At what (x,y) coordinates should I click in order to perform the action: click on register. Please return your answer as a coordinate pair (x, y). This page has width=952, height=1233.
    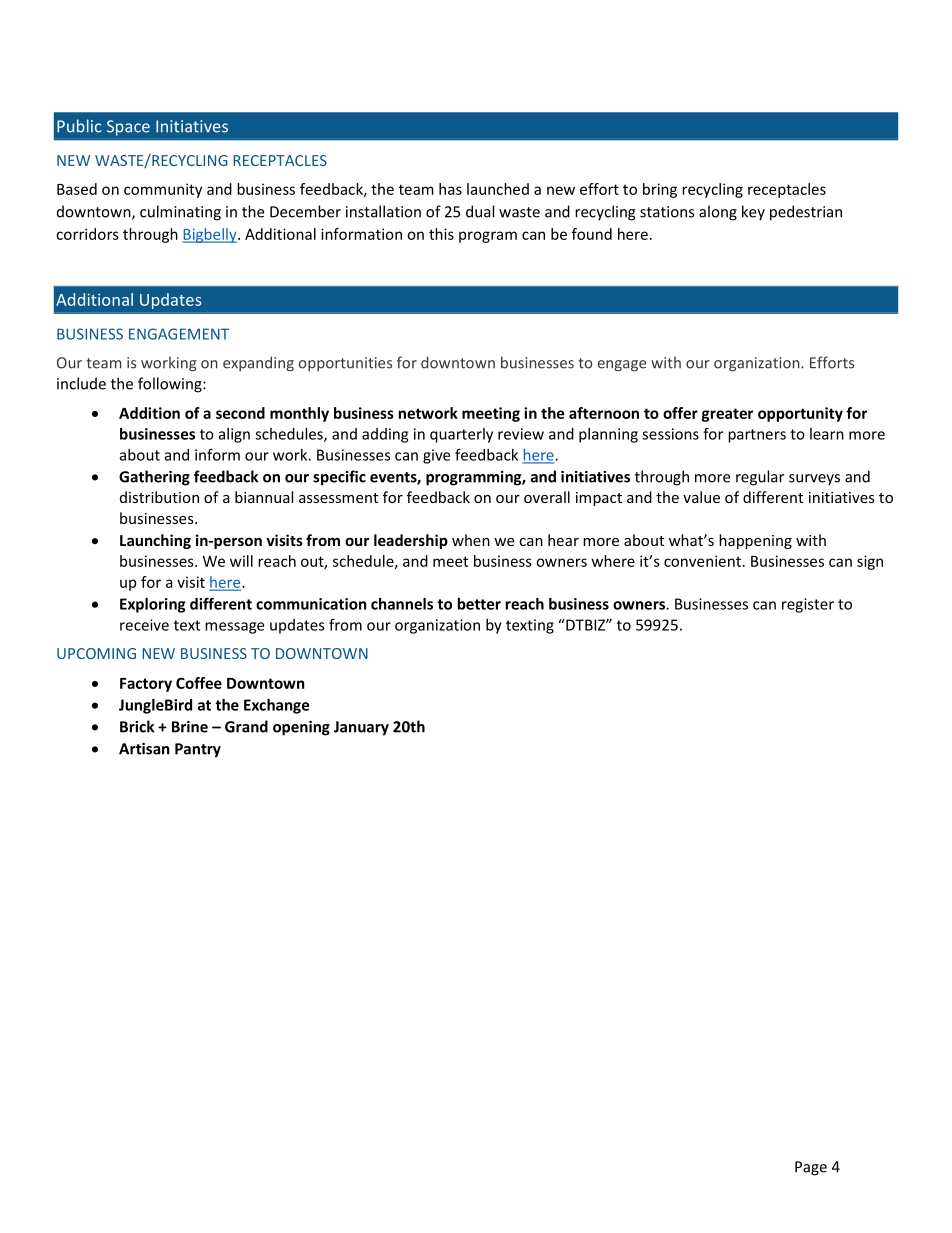
    Looking at the image, I should click on (808, 605).
